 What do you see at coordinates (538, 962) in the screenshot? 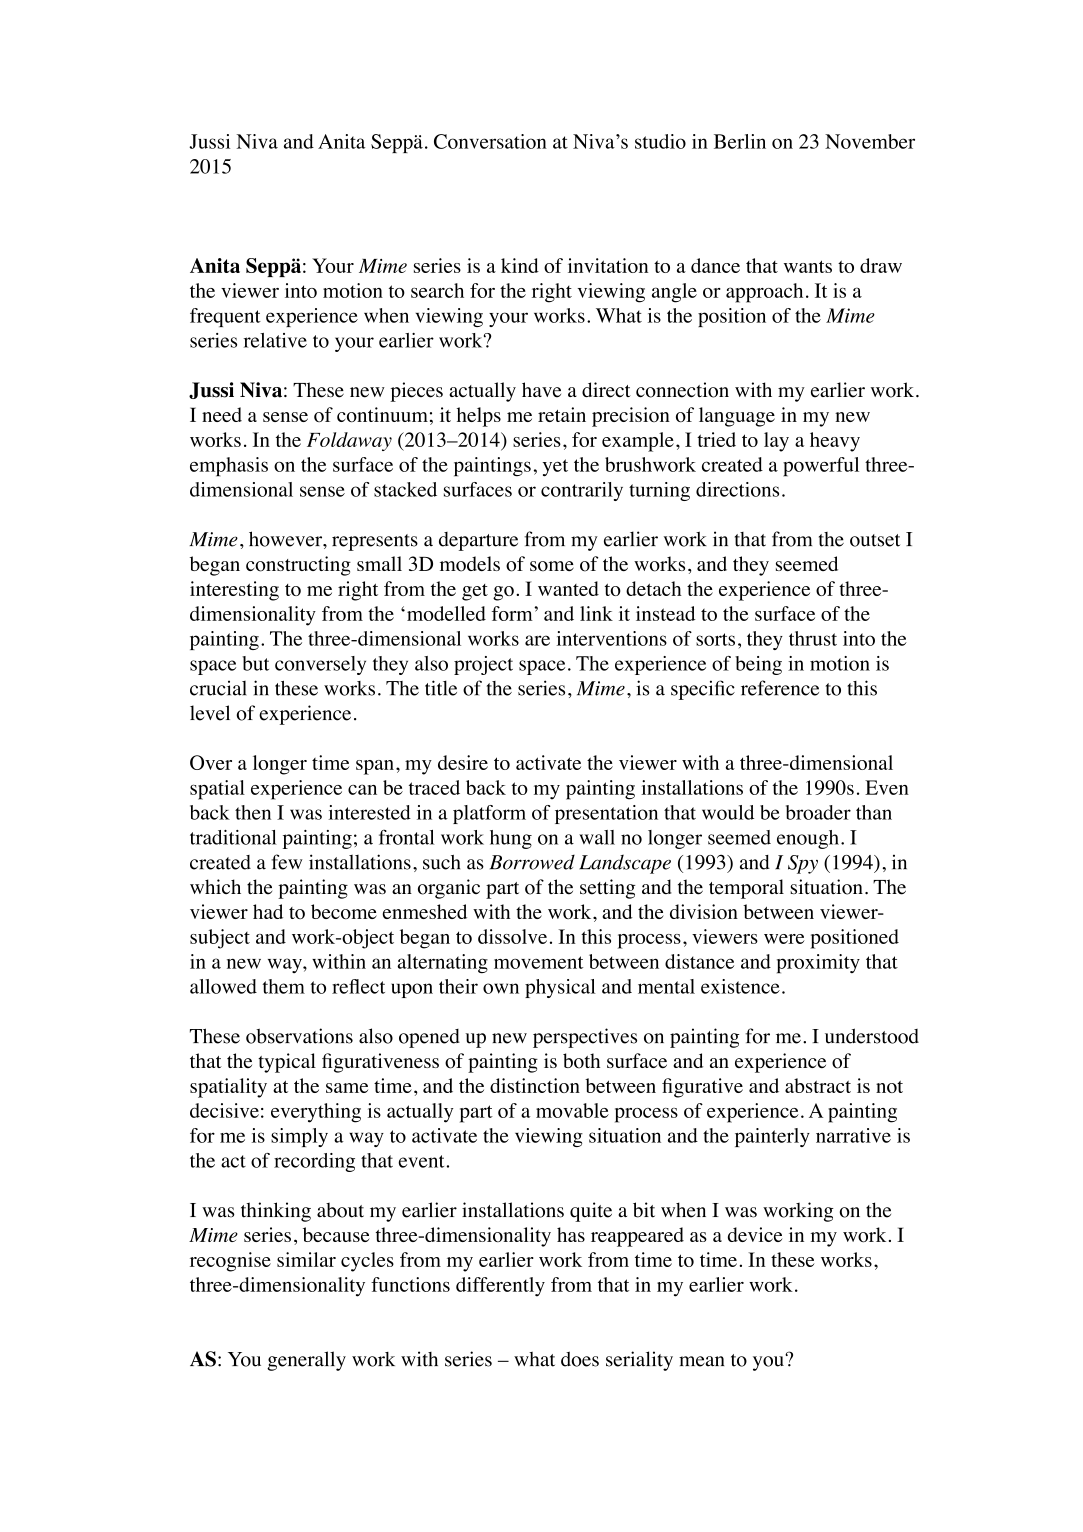
I see `movement` at bounding box center [538, 962].
